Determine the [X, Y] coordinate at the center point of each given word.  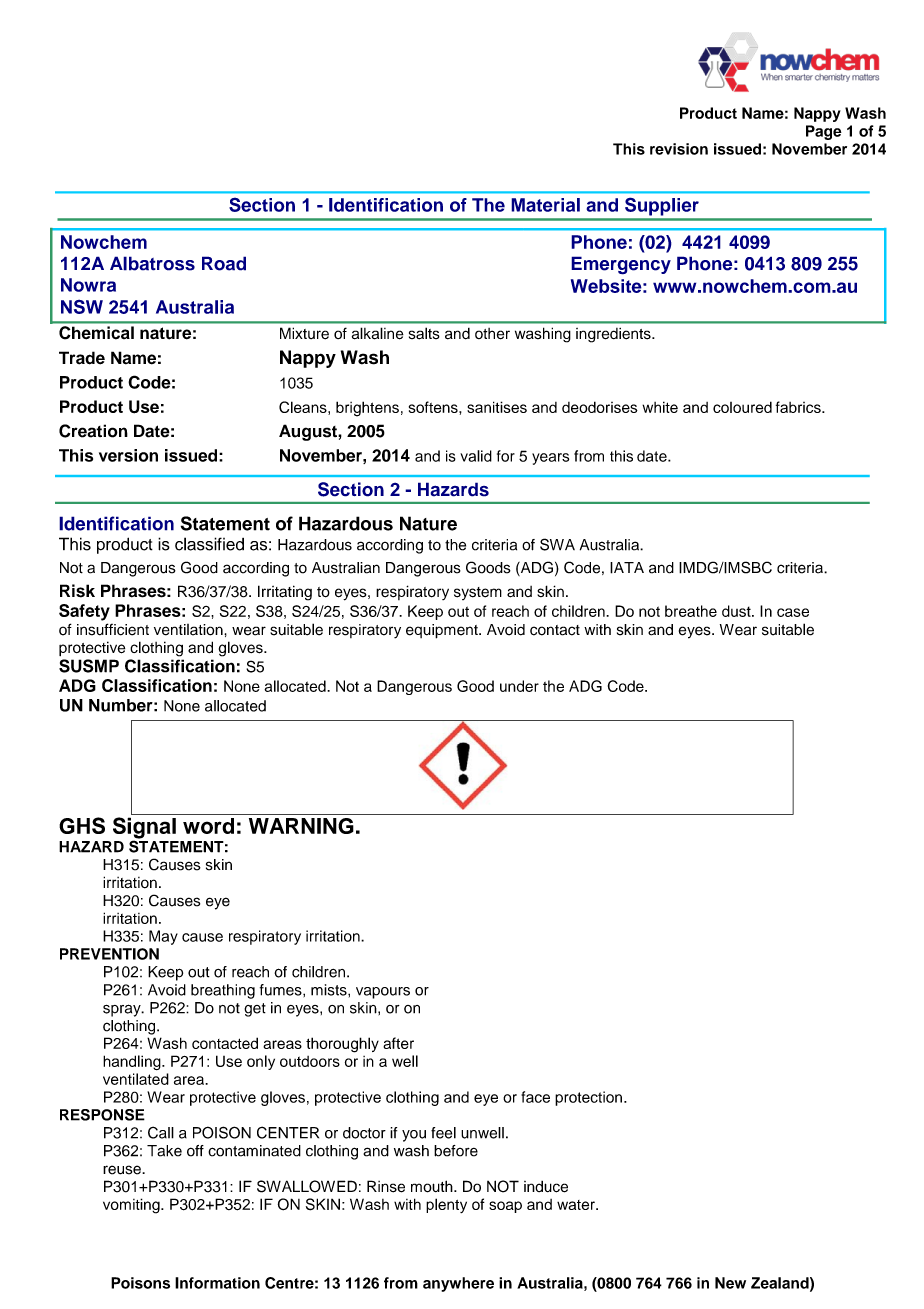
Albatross [152, 263]
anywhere [458, 1284]
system [478, 593]
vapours [383, 993]
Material [545, 205]
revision [679, 149]
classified [209, 544]
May [163, 937]
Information [217, 1283]
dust [737, 611]
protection [588, 1098]
